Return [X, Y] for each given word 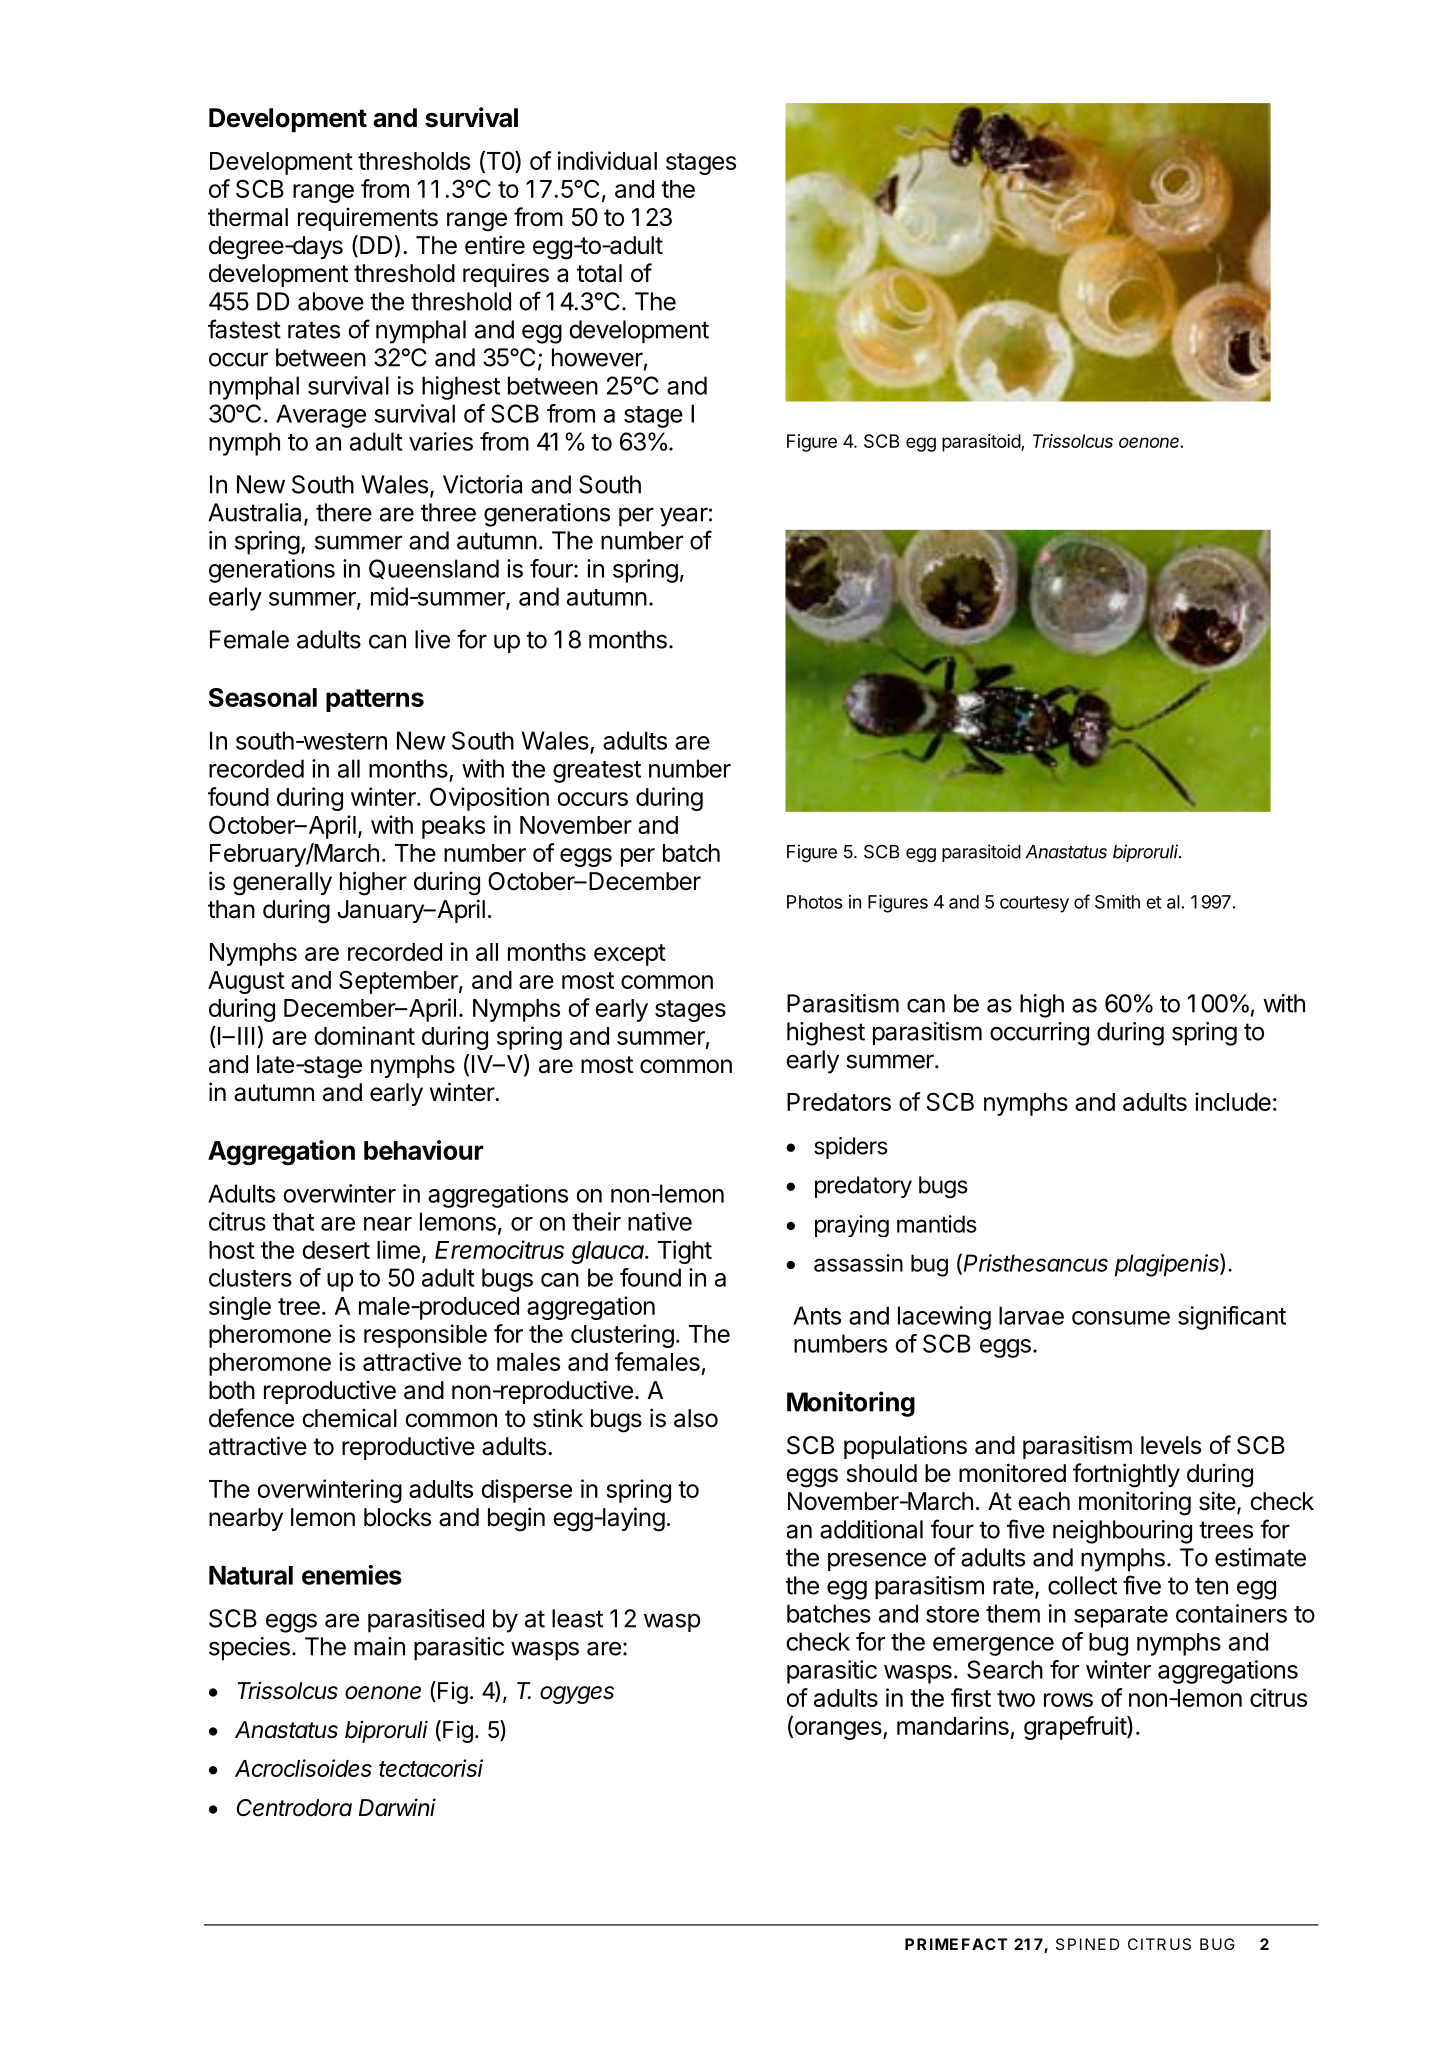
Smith [1117, 902]
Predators [839, 1102]
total [599, 273]
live [432, 639]
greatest [597, 772]
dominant [364, 1035]
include [1233, 1101]
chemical [349, 1418]
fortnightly [1126, 1475]
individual [607, 160]
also [696, 1418]
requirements [368, 219]
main [379, 1646]
